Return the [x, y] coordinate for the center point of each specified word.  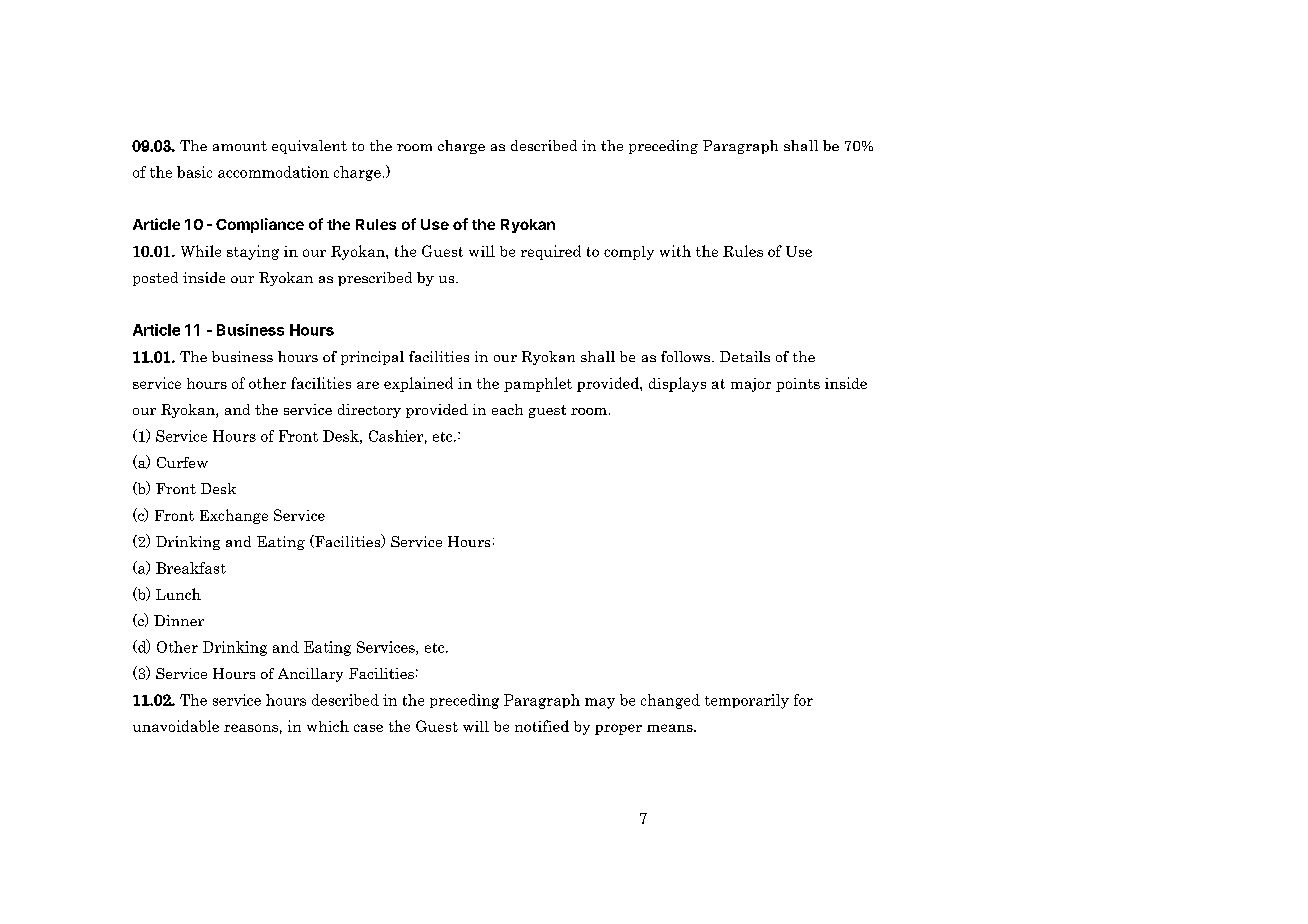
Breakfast [191, 568]
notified [542, 726]
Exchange [234, 516]
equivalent [309, 147]
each [507, 409]
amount [240, 146]
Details [745, 356]
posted [155, 279]
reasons [251, 728]
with [675, 251]
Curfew [182, 462]
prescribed [375, 279]
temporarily [747, 701]
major [751, 385]
